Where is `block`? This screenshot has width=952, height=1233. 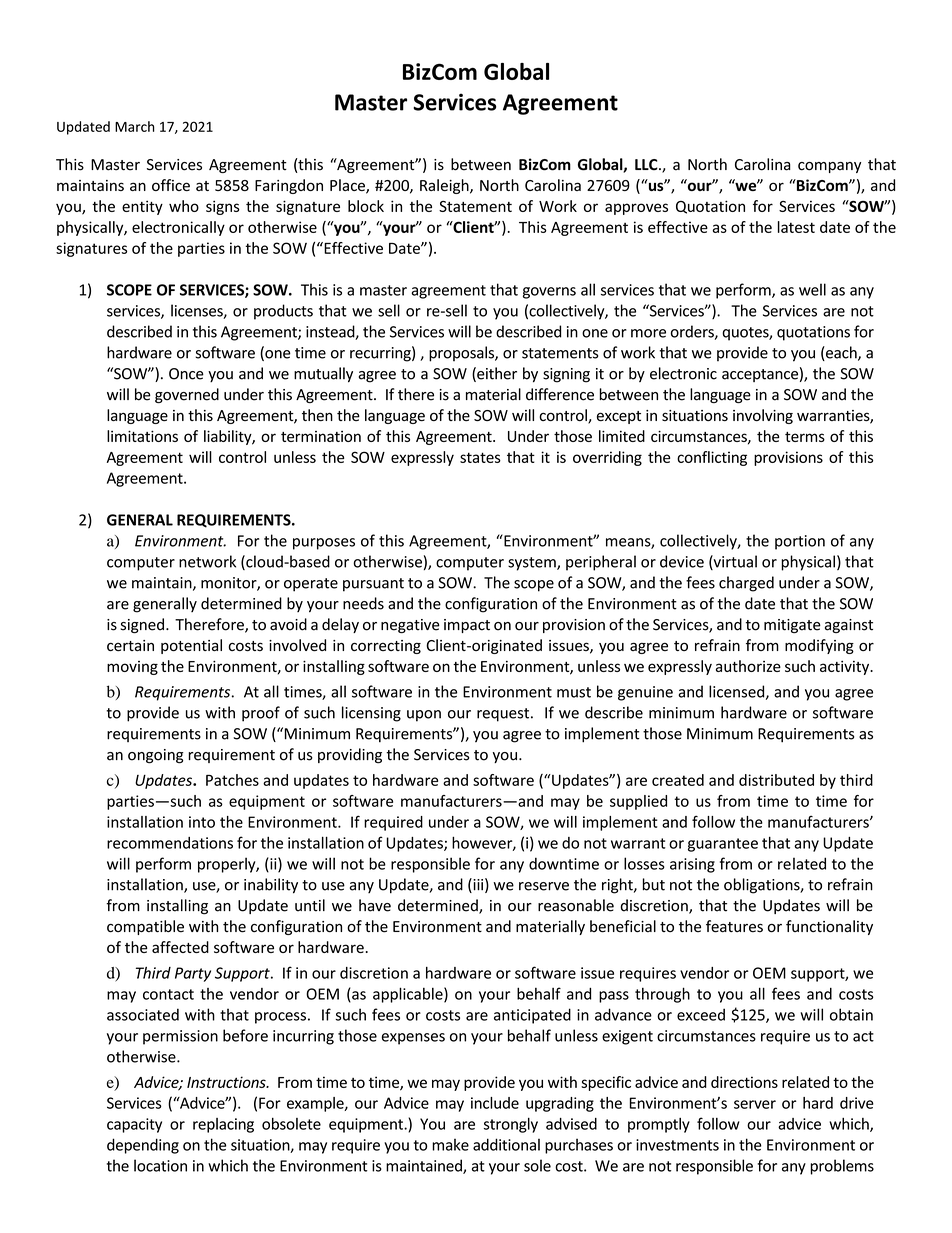
block is located at coordinates (366, 206).
